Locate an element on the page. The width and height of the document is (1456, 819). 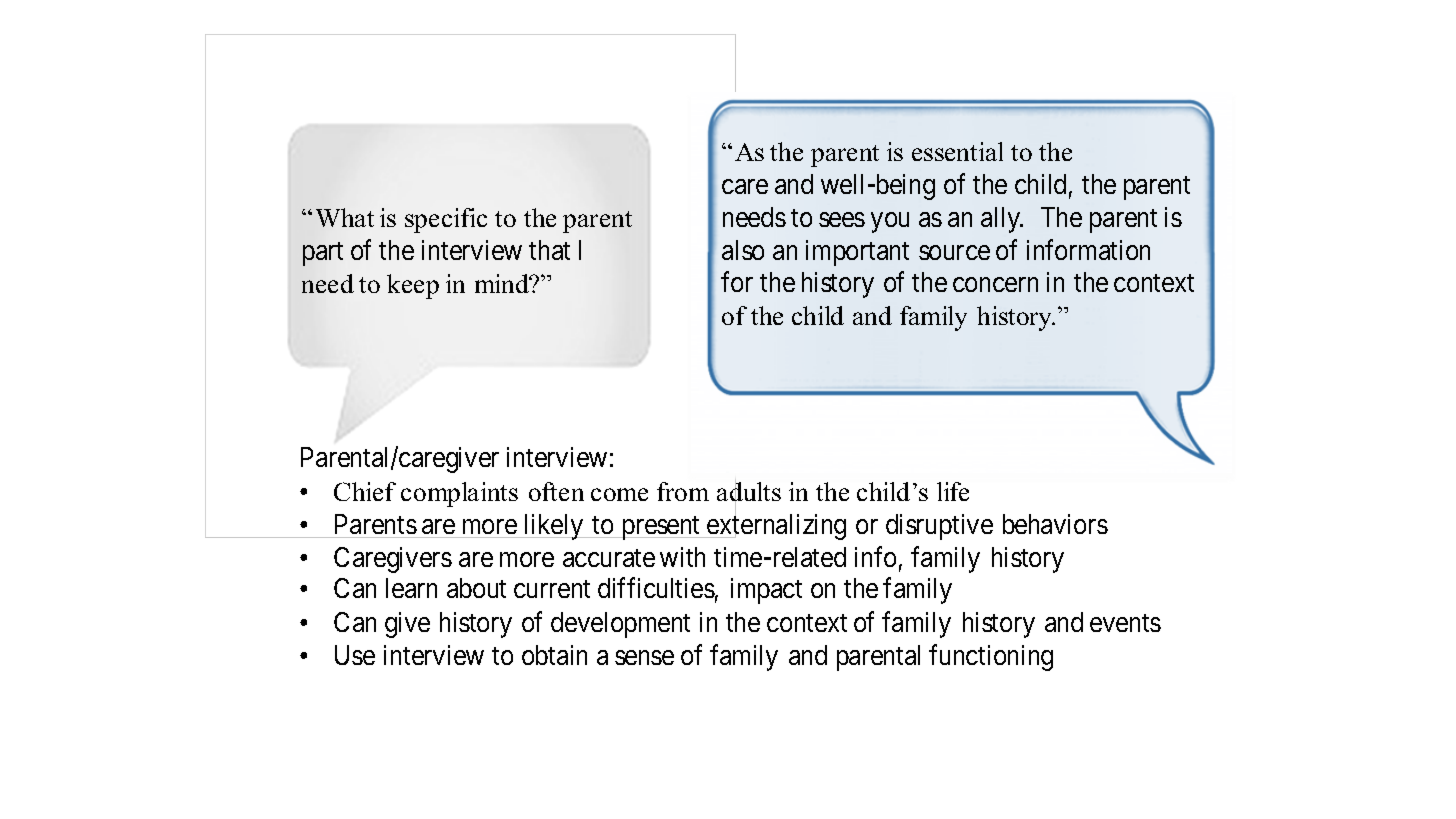
sees is located at coordinates (842, 219).
